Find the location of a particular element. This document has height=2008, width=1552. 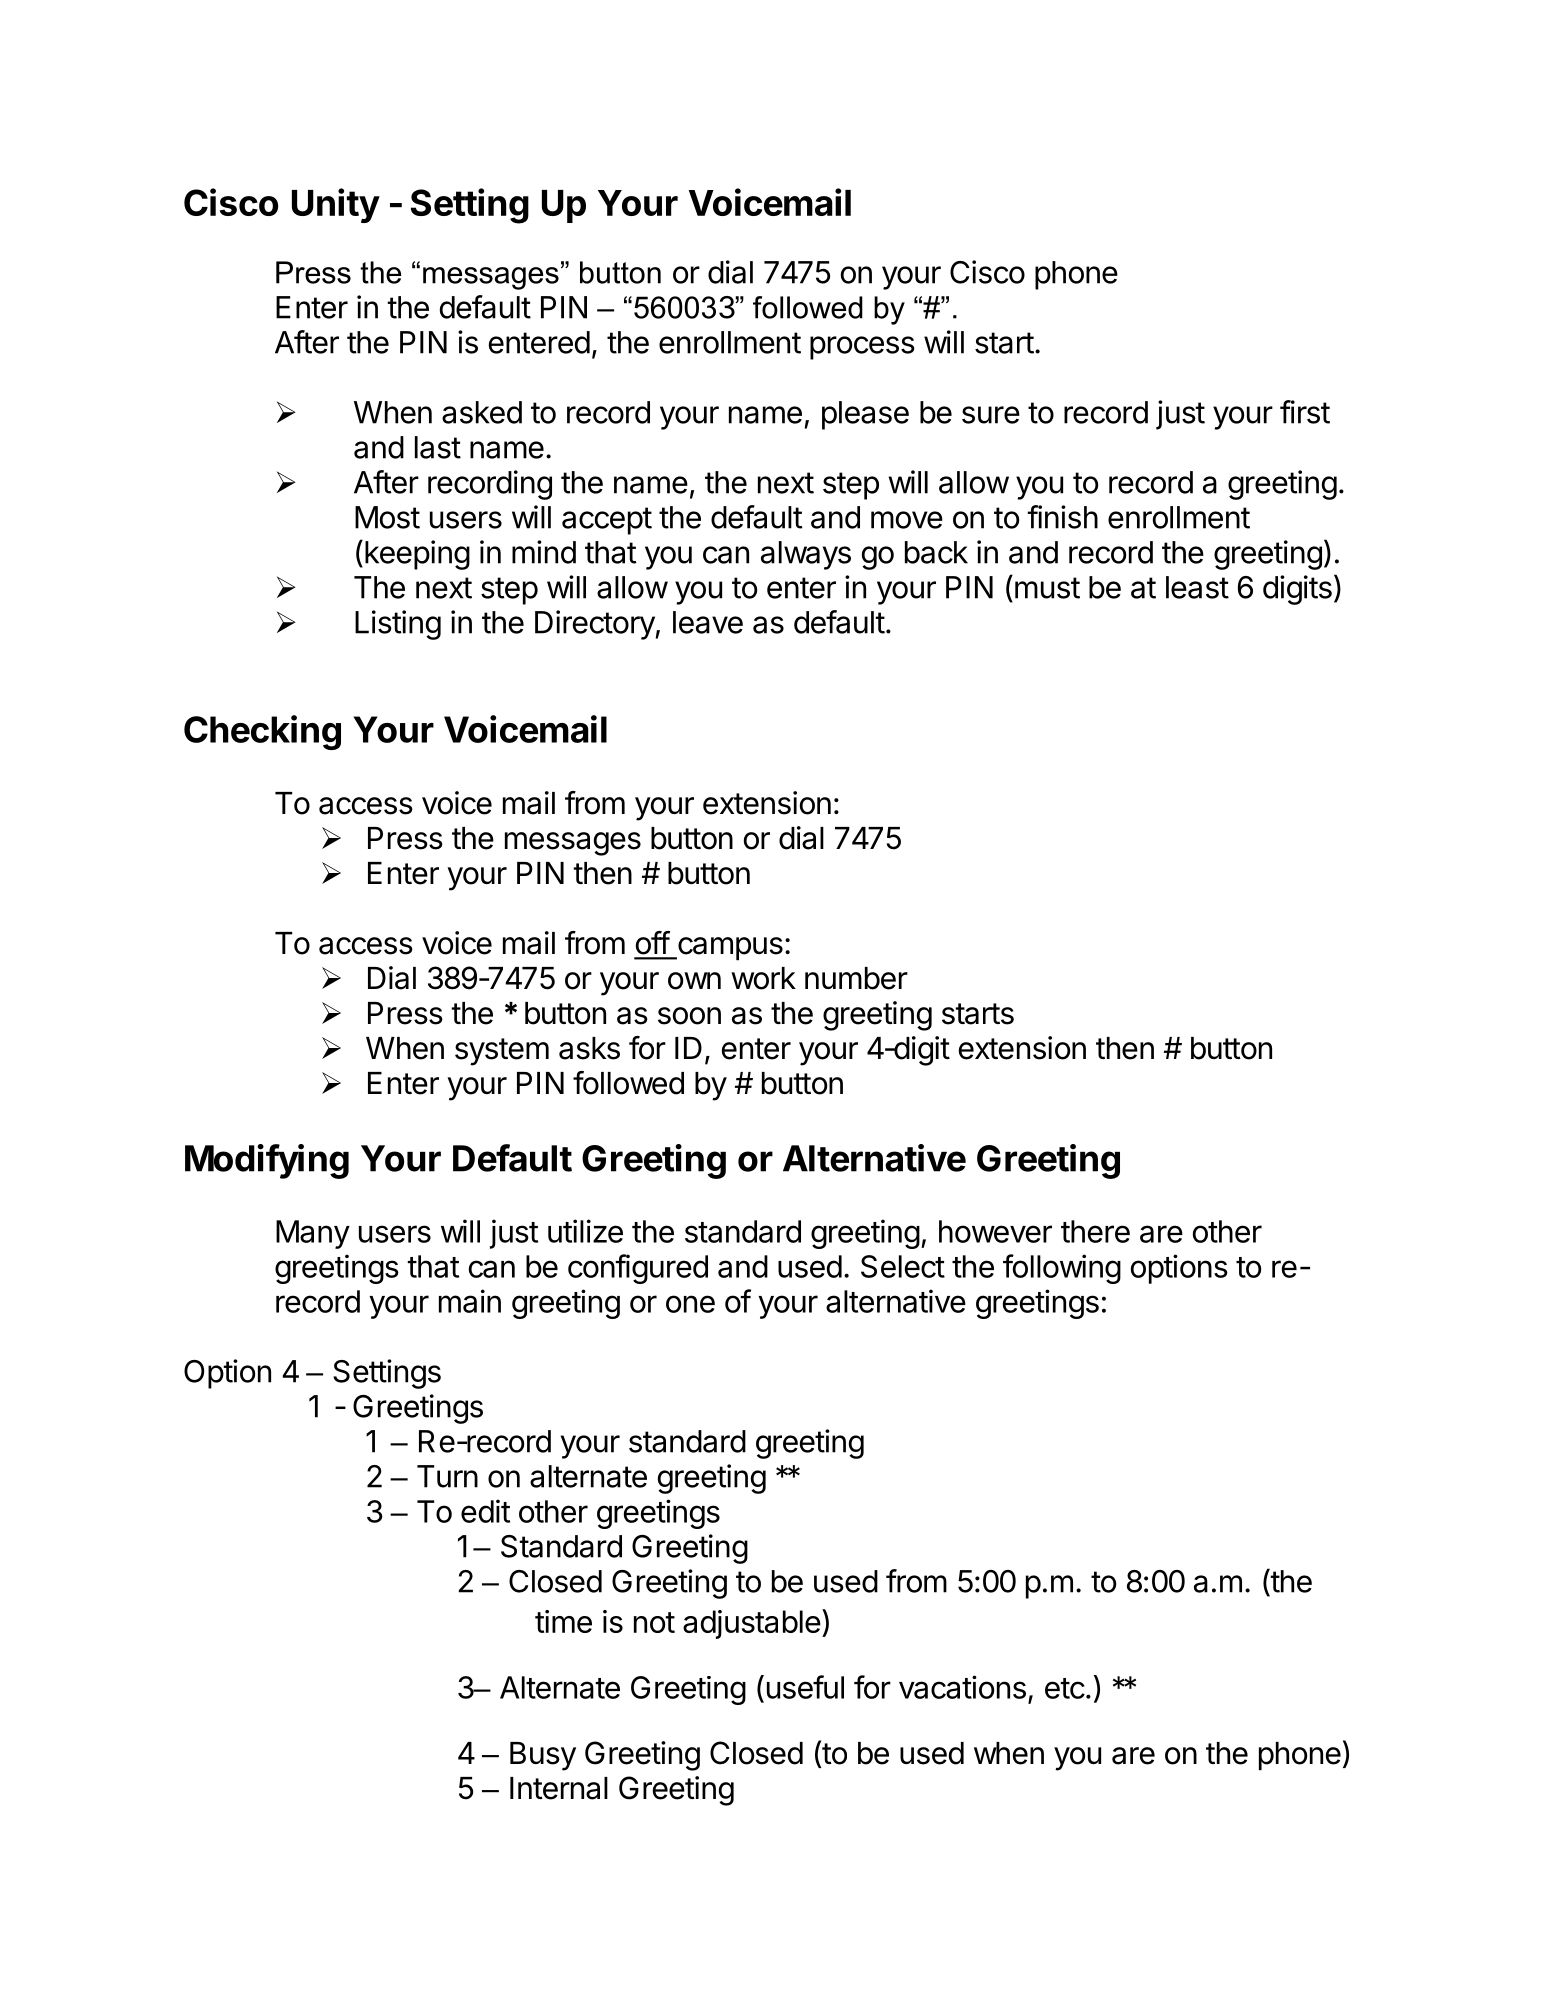

leave is located at coordinates (708, 622).
